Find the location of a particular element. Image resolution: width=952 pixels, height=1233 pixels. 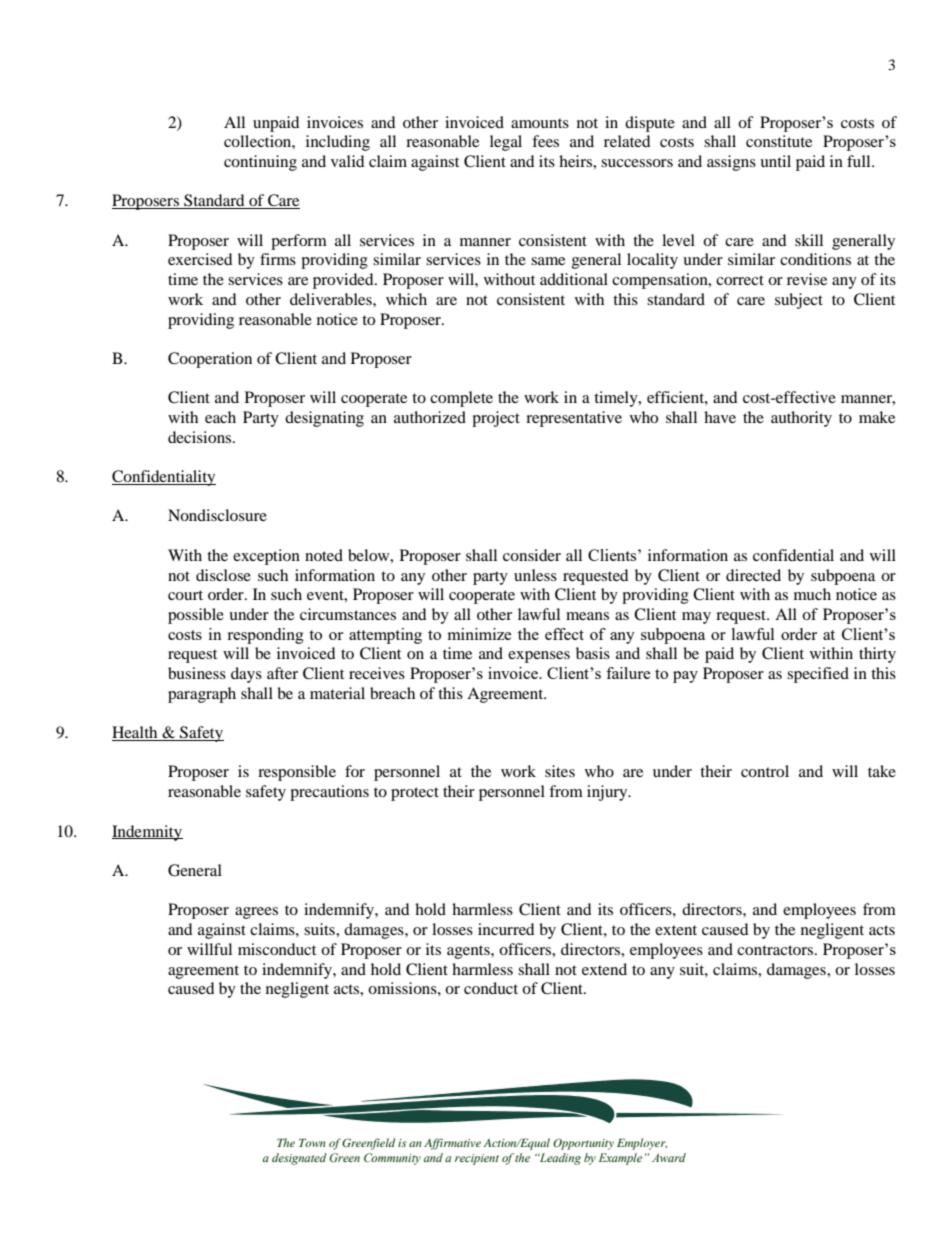

project is located at coordinates (496, 419).
